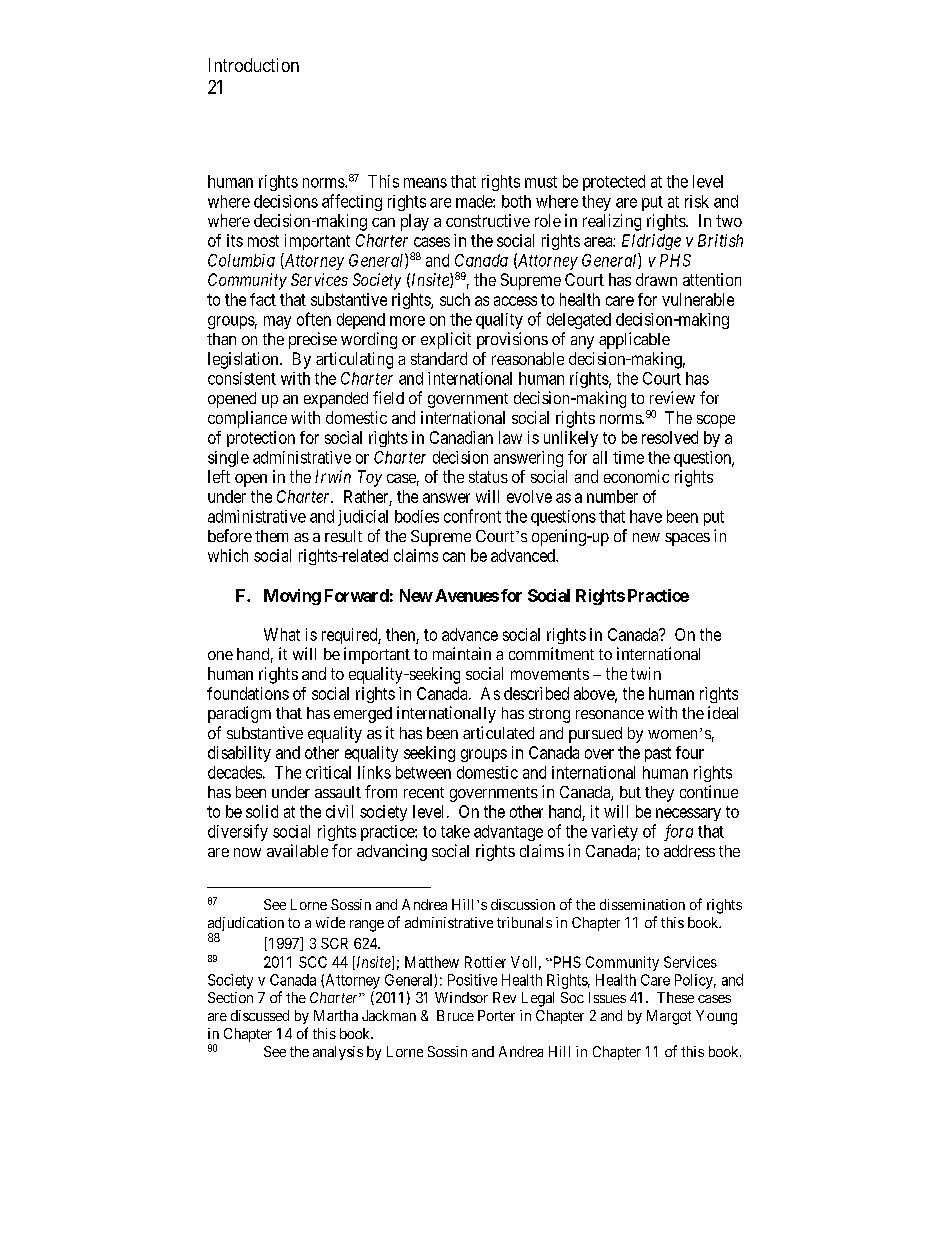  I want to click on means, so click(425, 183).
